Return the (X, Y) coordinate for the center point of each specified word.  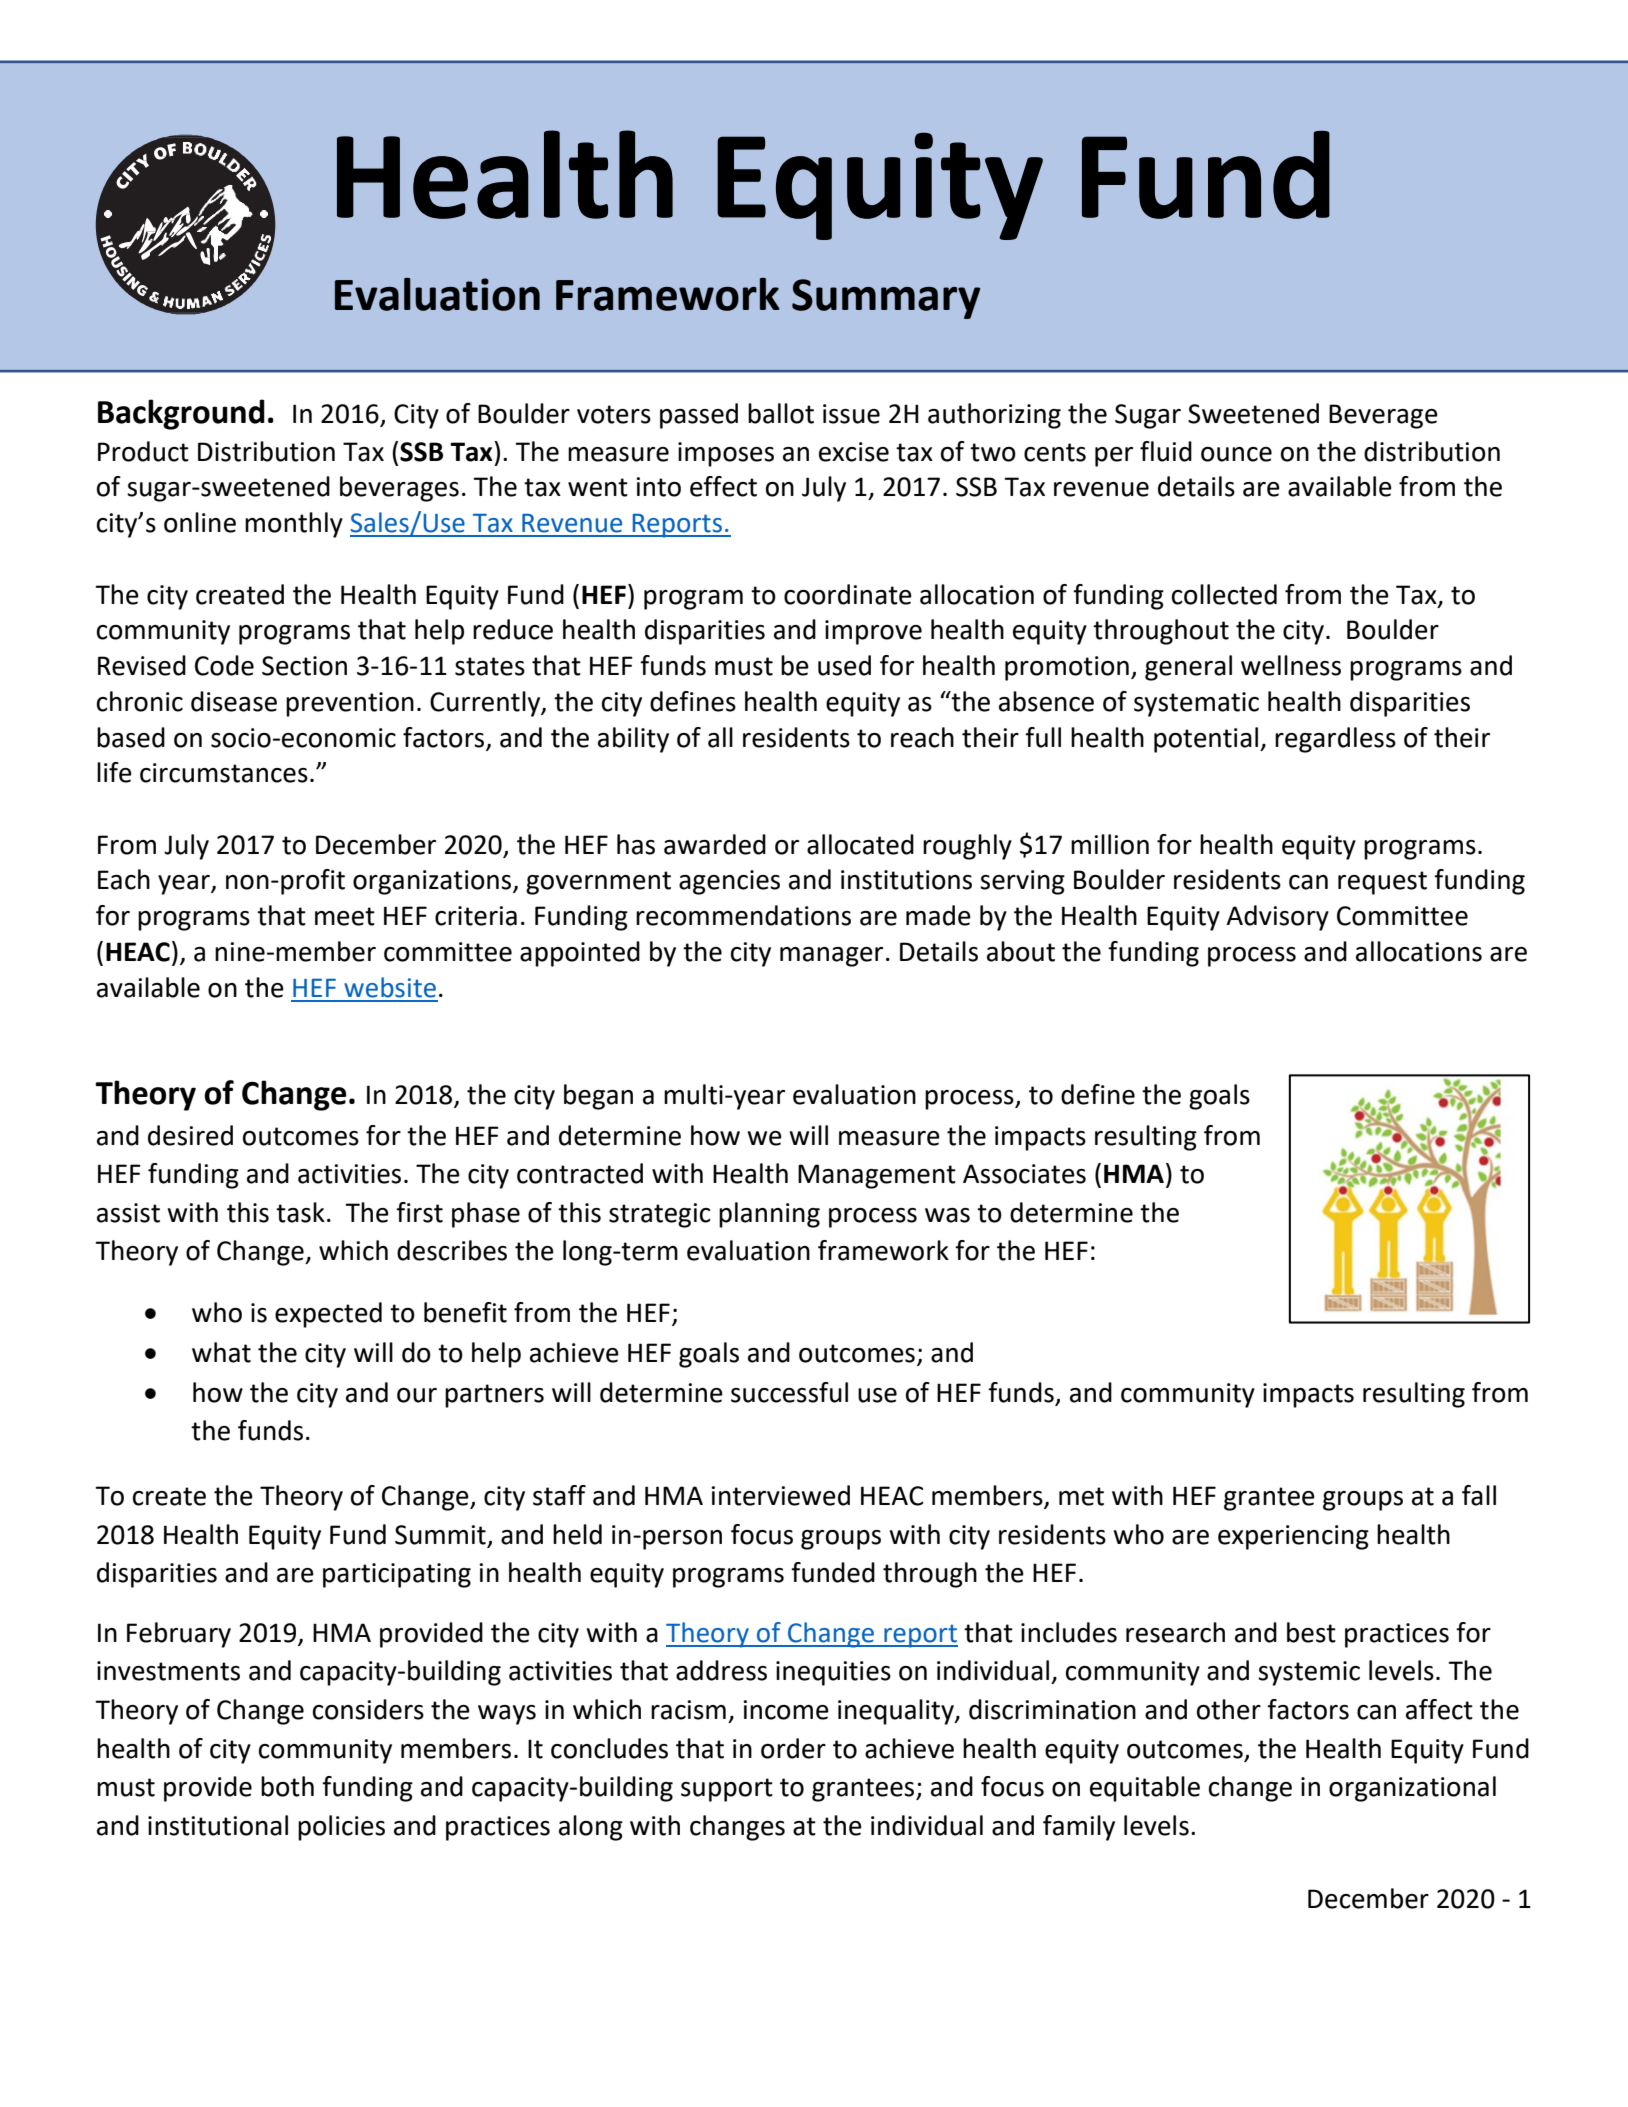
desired (190, 1135)
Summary (886, 299)
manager (831, 957)
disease (234, 701)
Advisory (1277, 918)
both (287, 1786)
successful (789, 1392)
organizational (1412, 1789)
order (793, 1748)
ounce (1236, 454)
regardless (1335, 740)
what (221, 1352)
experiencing (1293, 1537)
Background (181, 414)
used (844, 665)
